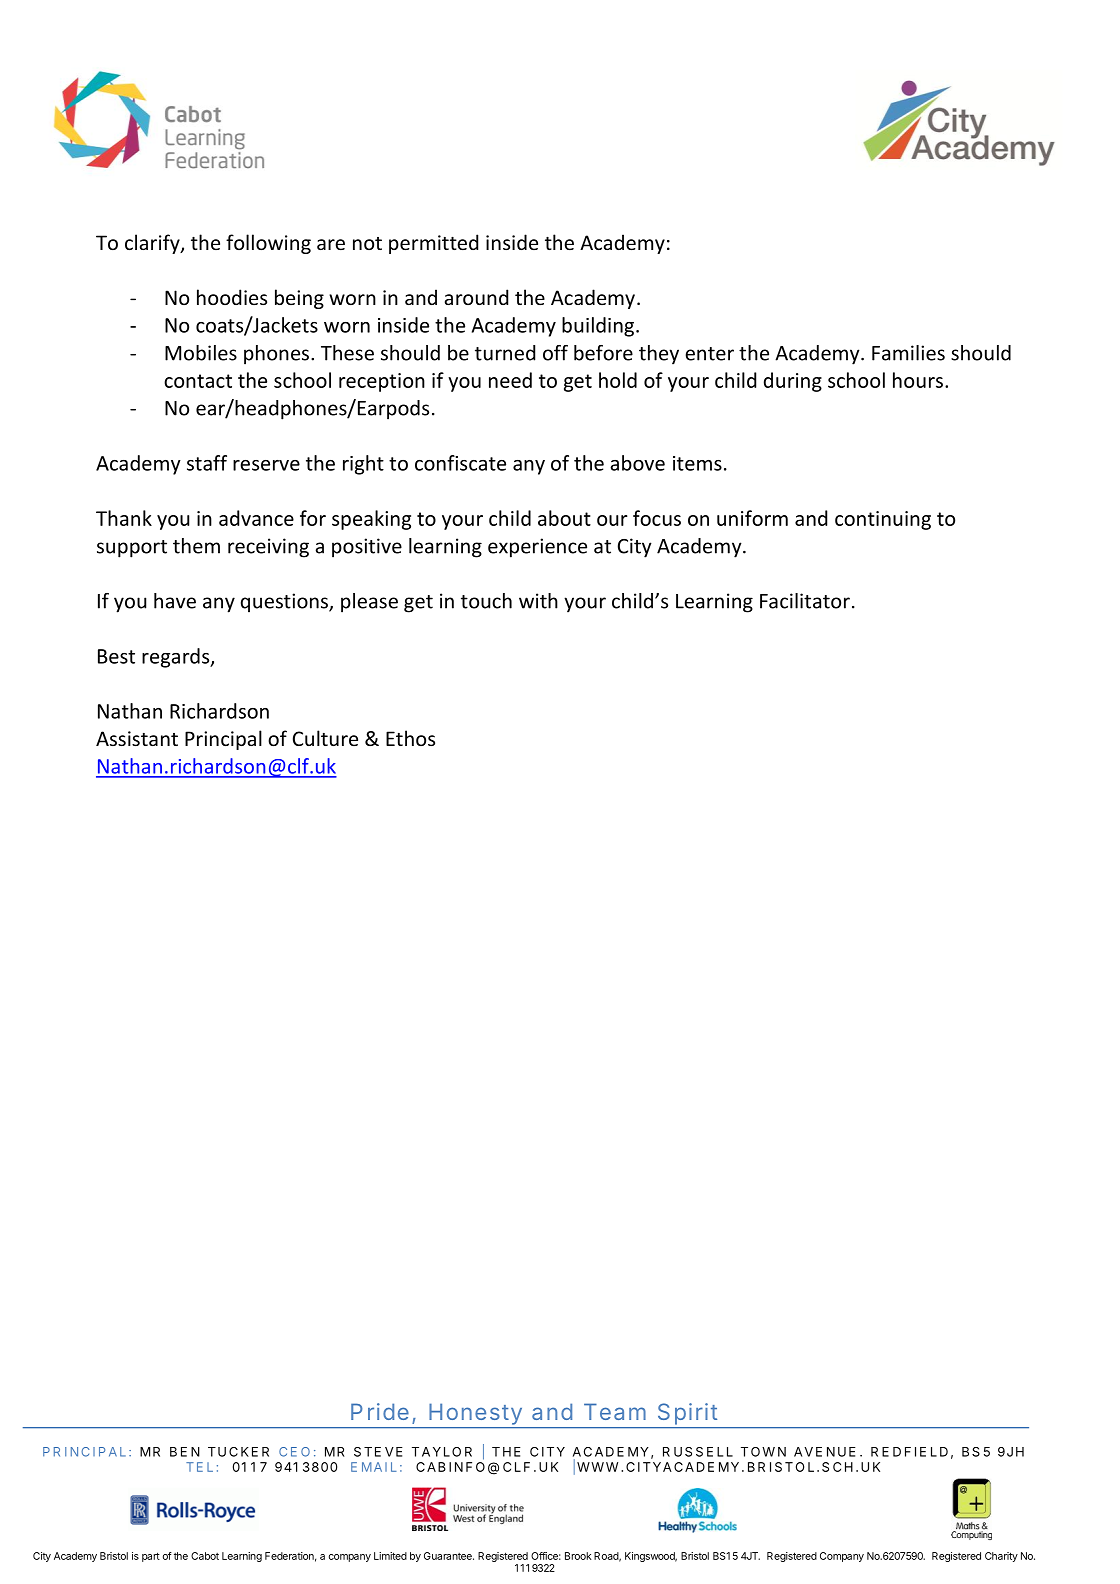 This document has height=1584, width=1120. Describe the element at coordinates (687, 1414) in the document. I see `Spirit` at that location.
